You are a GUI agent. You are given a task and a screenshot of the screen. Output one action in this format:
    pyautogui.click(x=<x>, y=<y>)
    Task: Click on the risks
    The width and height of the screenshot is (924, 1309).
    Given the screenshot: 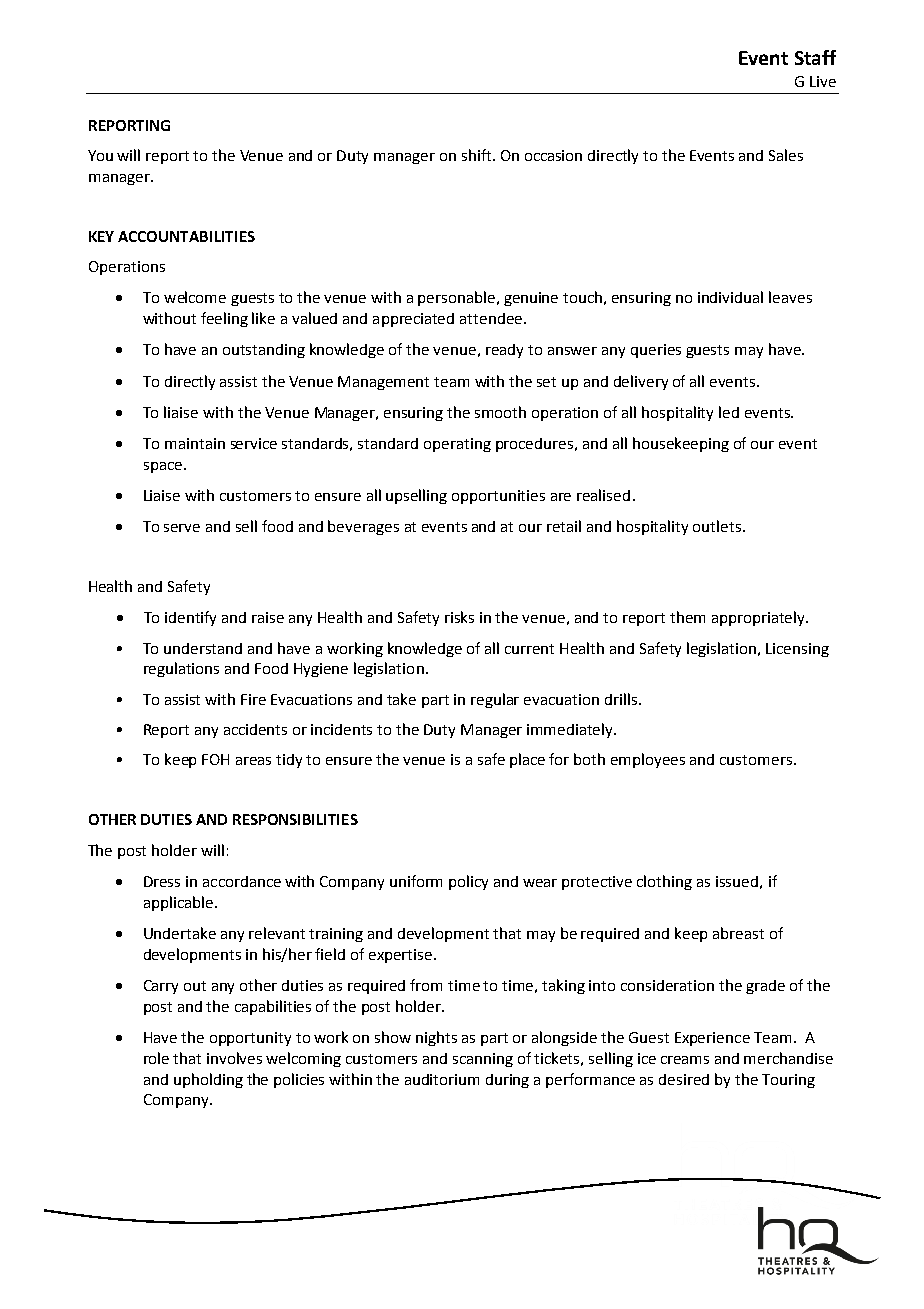 What is the action you would take?
    pyautogui.click(x=459, y=617)
